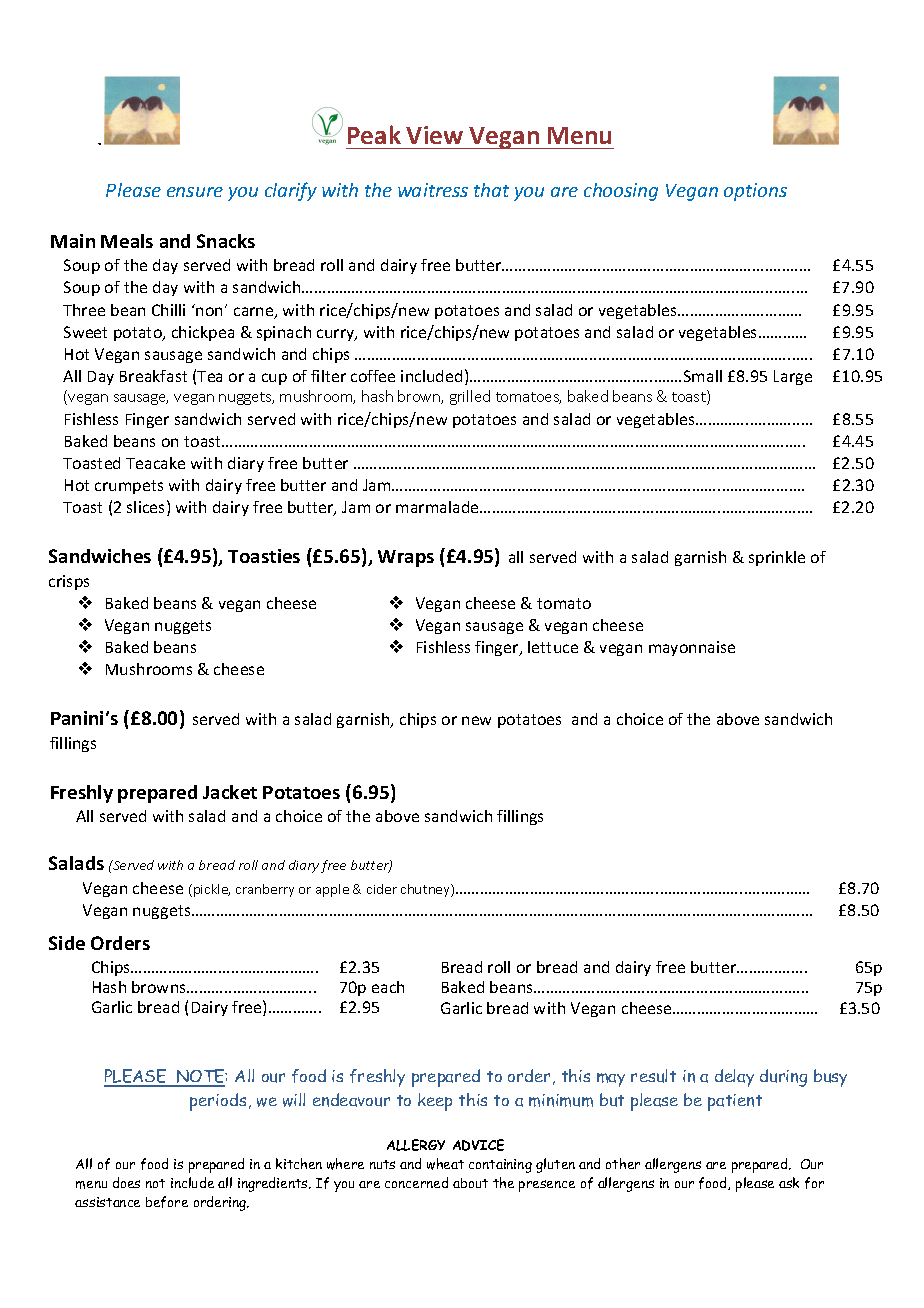  I want to click on waitress, so click(433, 190).
